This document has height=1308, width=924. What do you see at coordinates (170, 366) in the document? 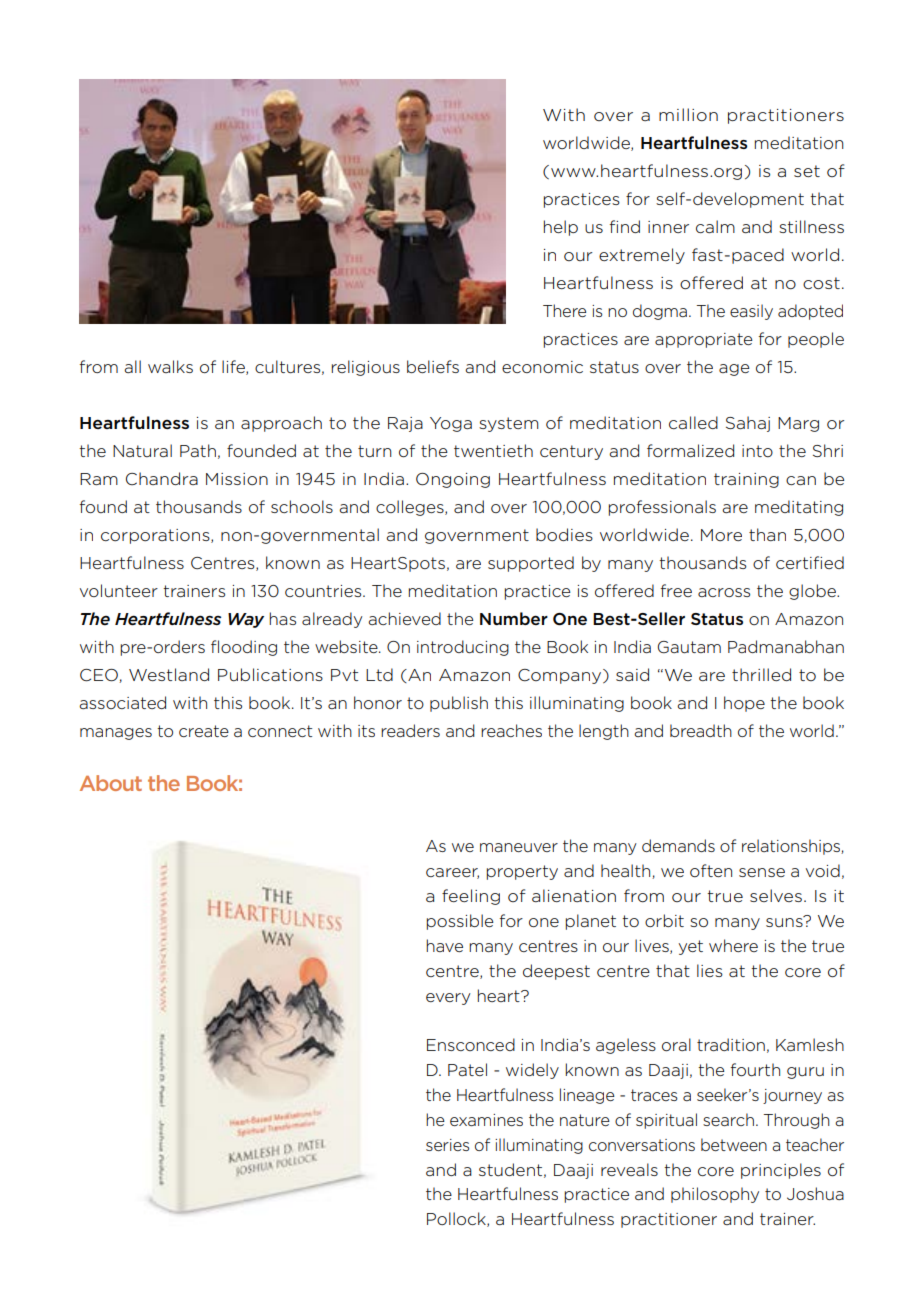
I see `walks` at bounding box center [170, 366].
